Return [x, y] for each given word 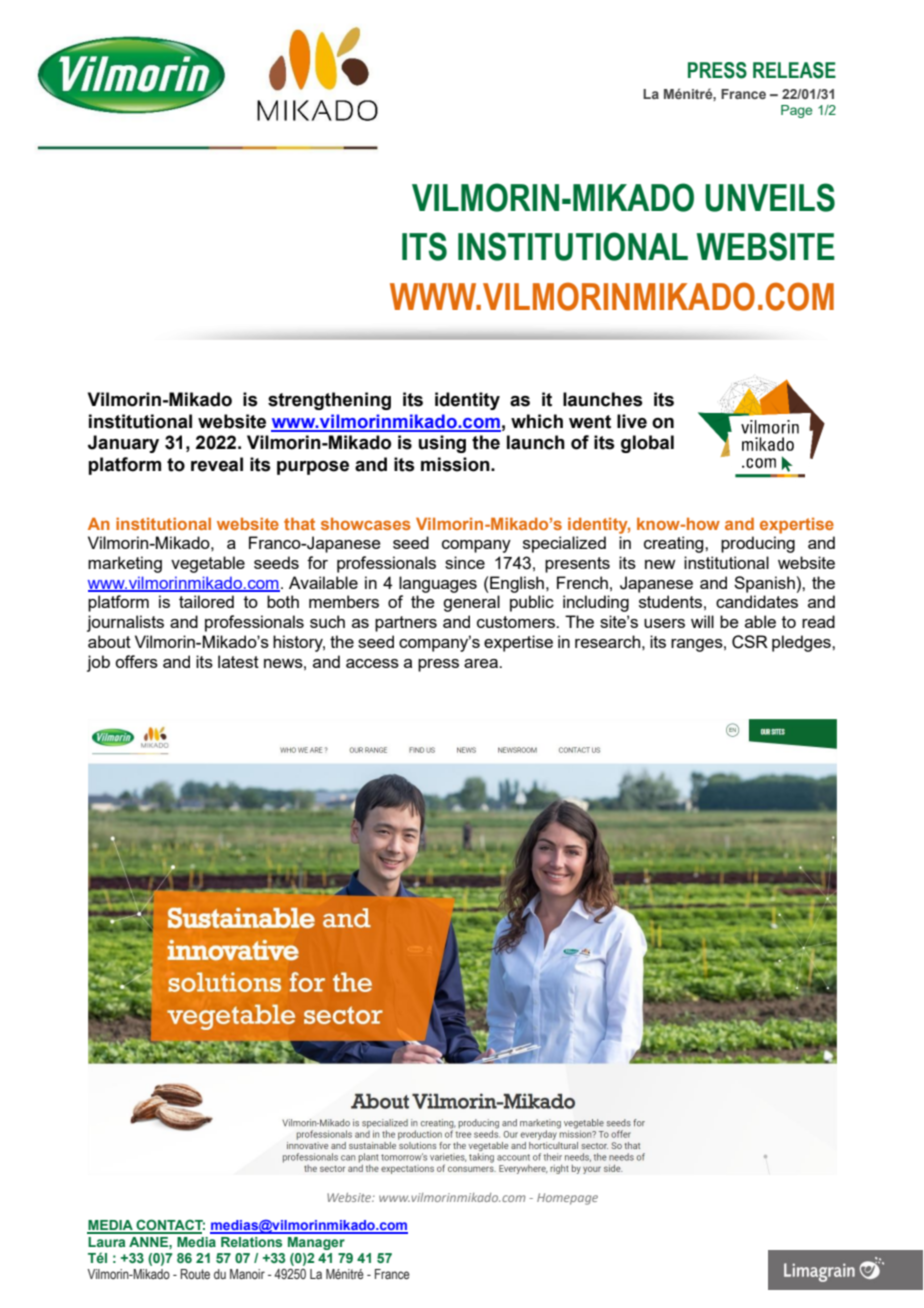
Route [195, 1274]
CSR [750, 642]
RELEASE [794, 70]
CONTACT [169, 1226]
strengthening [329, 401]
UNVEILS [770, 197]
